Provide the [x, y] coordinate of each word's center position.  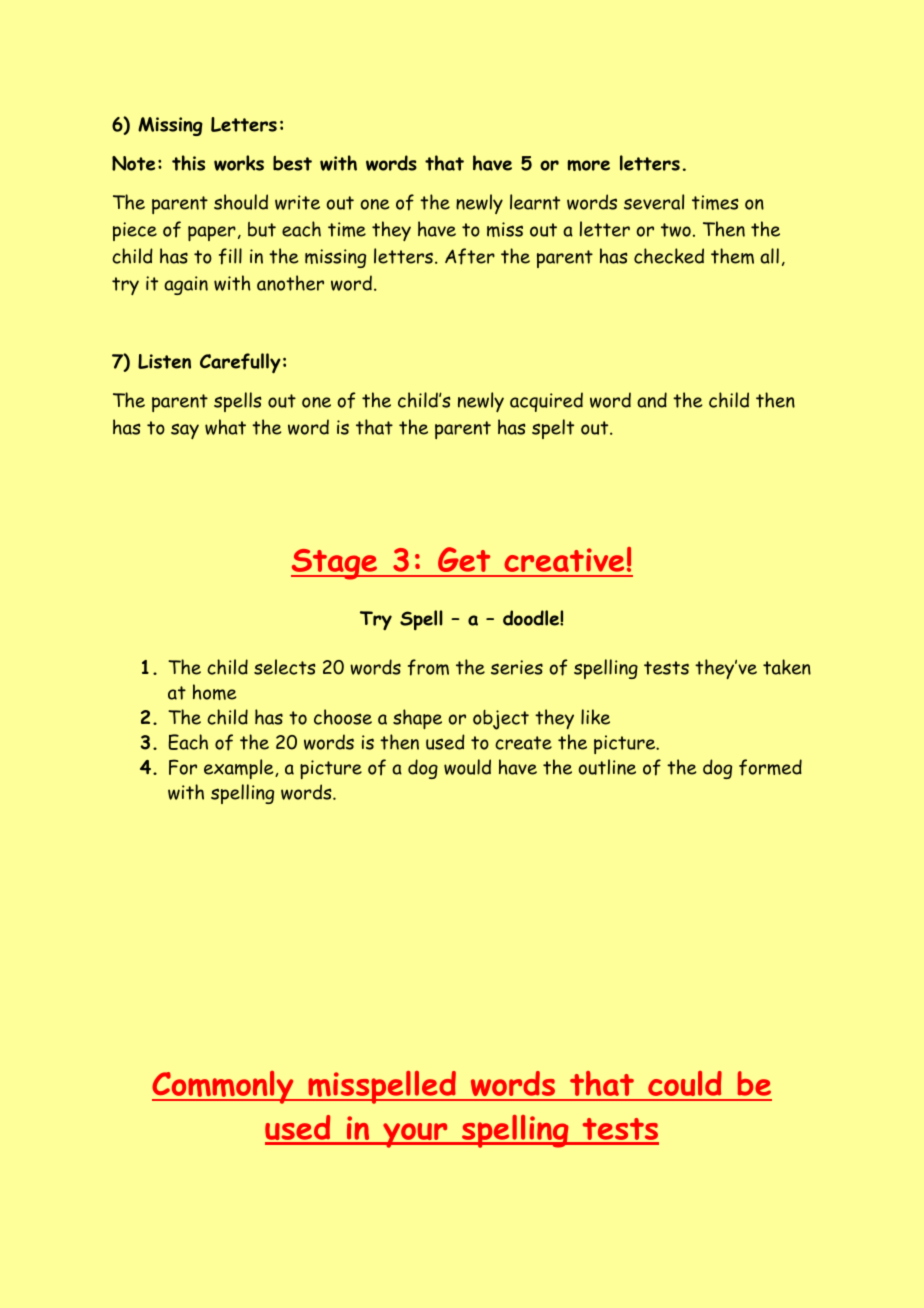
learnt [535, 202]
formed [770, 767]
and [652, 400]
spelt [553, 429]
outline [607, 767]
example [240, 769]
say [185, 431]
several [654, 202]
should [241, 202]
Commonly [224, 1087]
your [415, 1135]
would [467, 767]
